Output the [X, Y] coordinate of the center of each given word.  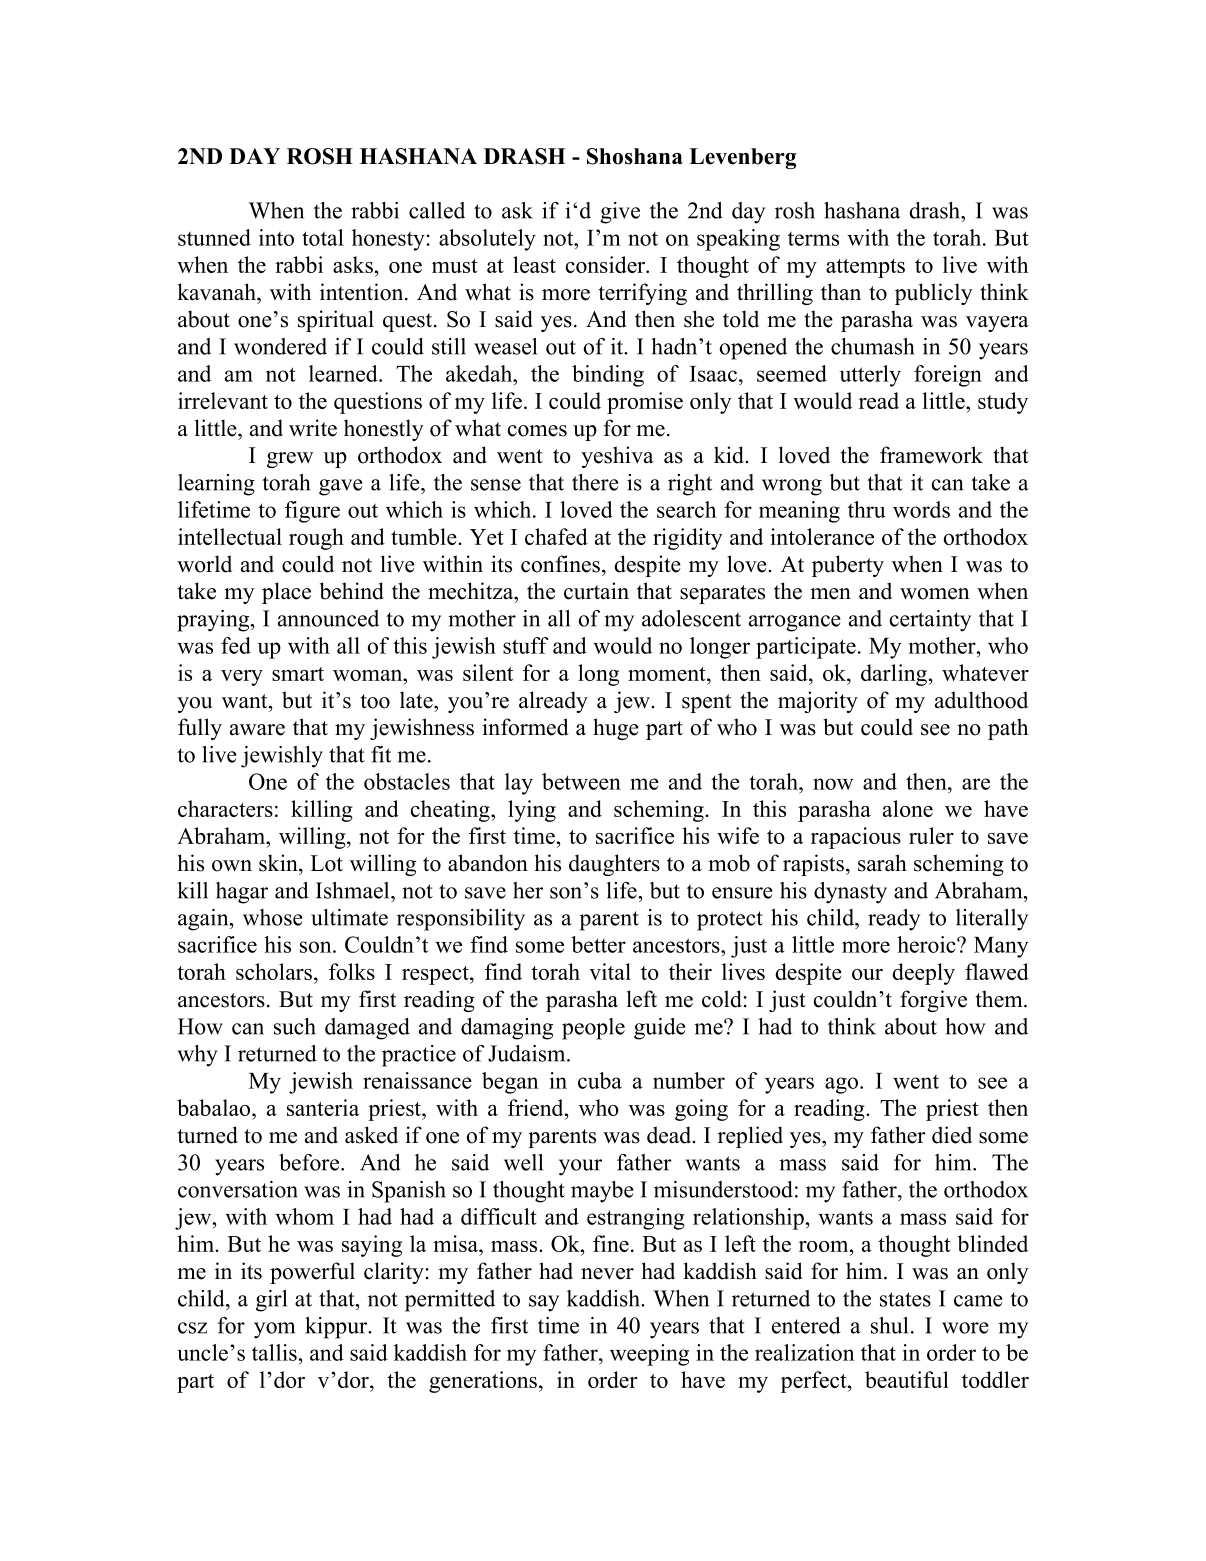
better [598, 944]
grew [290, 460]
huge [616, 729]
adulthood [981, 700]
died [952, 1135]
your [580, 1167]
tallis [275, 1352]
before [310, 1162]
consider [607, 264]
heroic [927, 944]
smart [298, 674]
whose [273, 917]
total [323, 237]
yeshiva [617, 457]
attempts [865, 268]
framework [931, 455]
